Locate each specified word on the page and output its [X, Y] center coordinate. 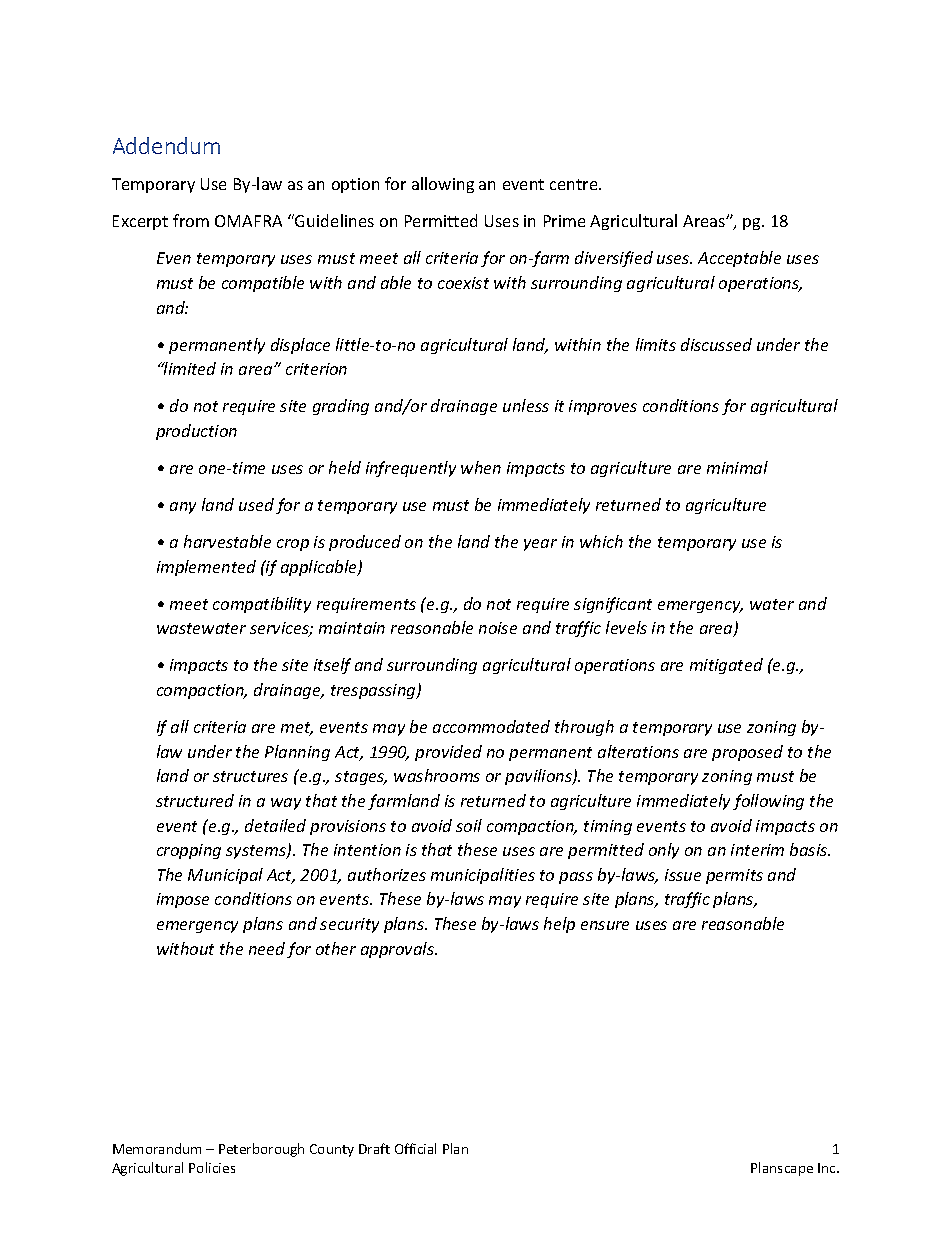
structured [195, 800]
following [768, 802]
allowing [443, 185]
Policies [212, 1167]
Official [415, 1148]
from [191, 220]
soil [469, 825]
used [256, 504]
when [481, 467]
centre [575, 184]
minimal [737, 467]
